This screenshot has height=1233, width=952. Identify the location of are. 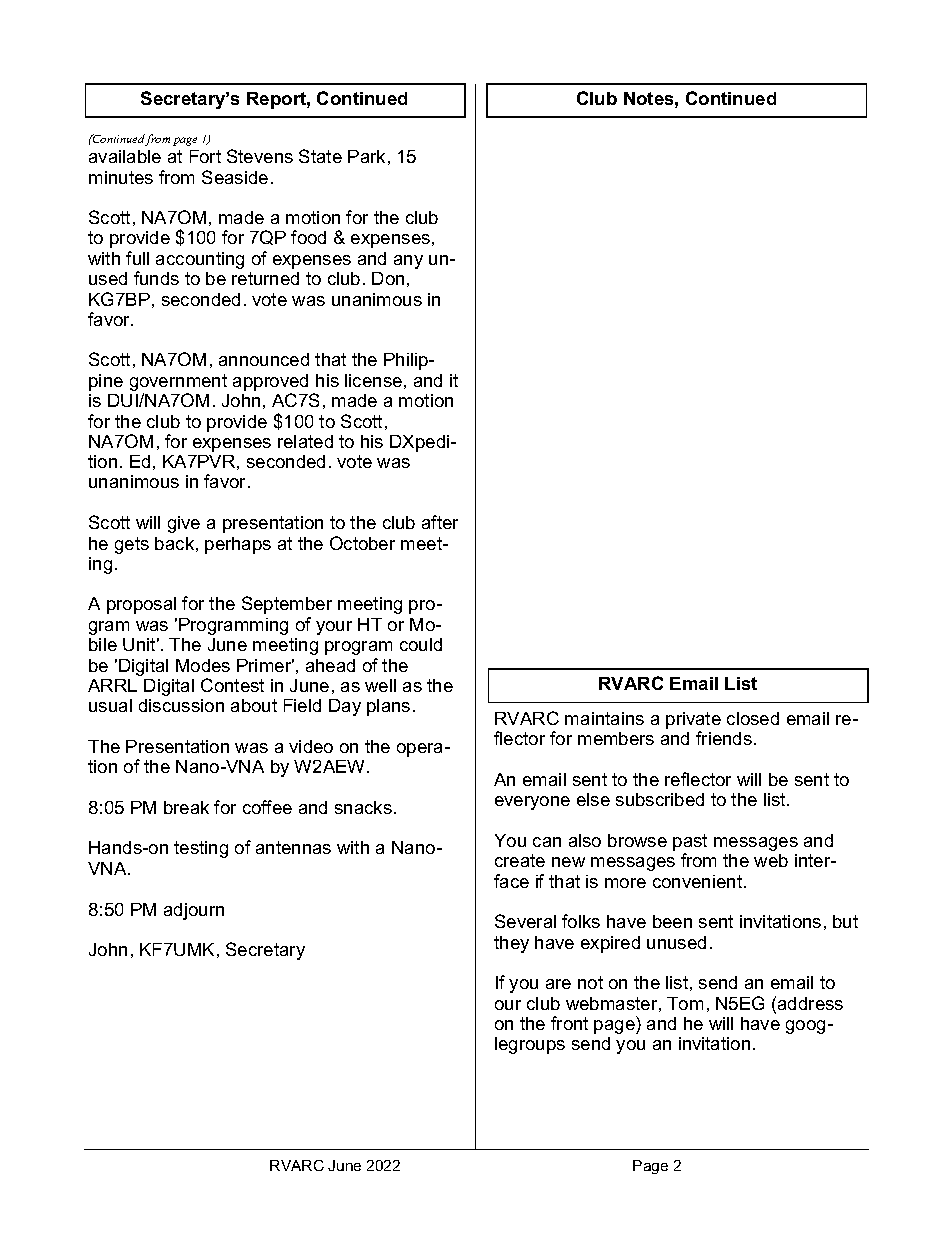
(558, 984).
